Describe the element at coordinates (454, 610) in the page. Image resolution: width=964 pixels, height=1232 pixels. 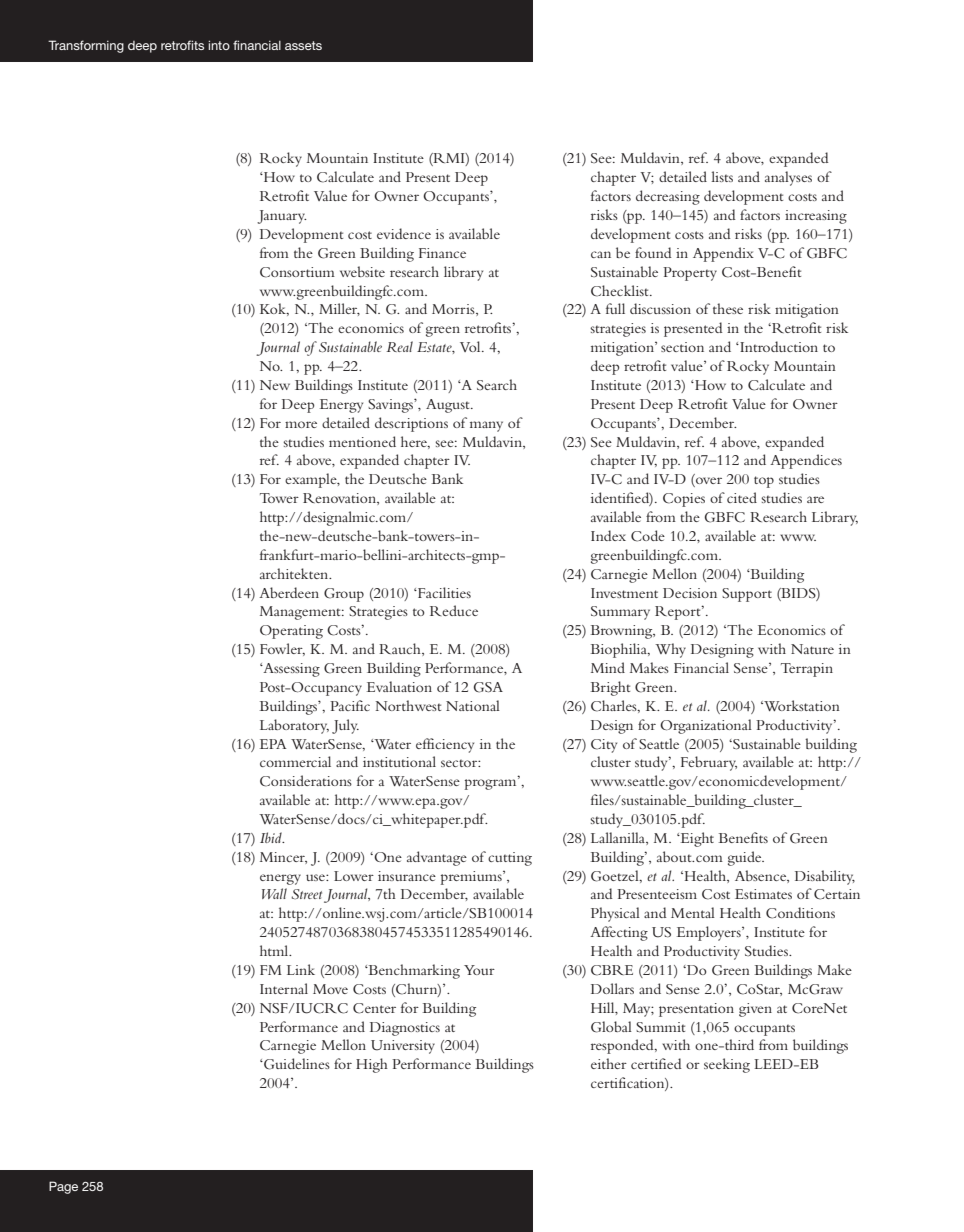
I see `Reduce` at that location.
